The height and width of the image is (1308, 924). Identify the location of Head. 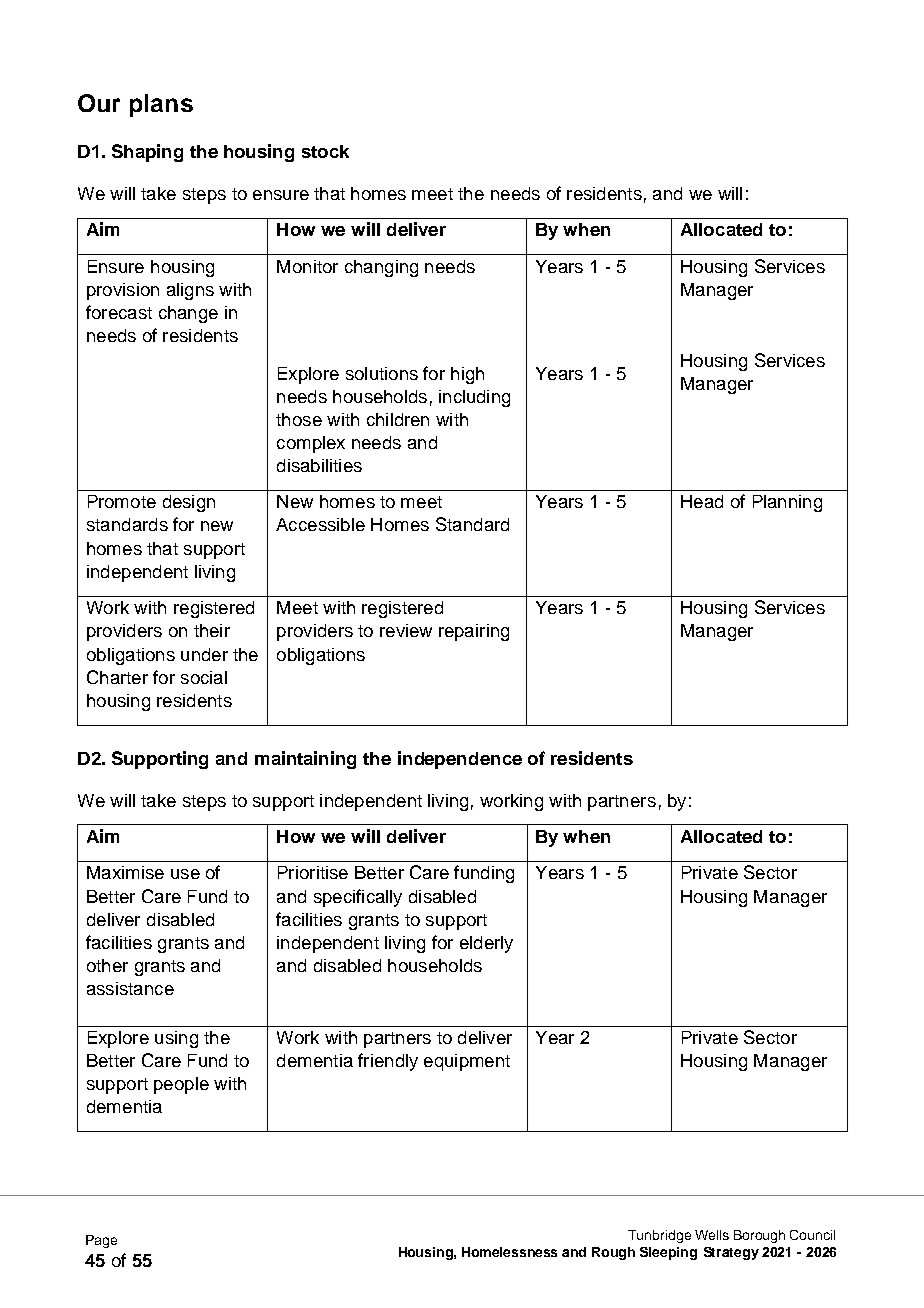
(702, 501).
